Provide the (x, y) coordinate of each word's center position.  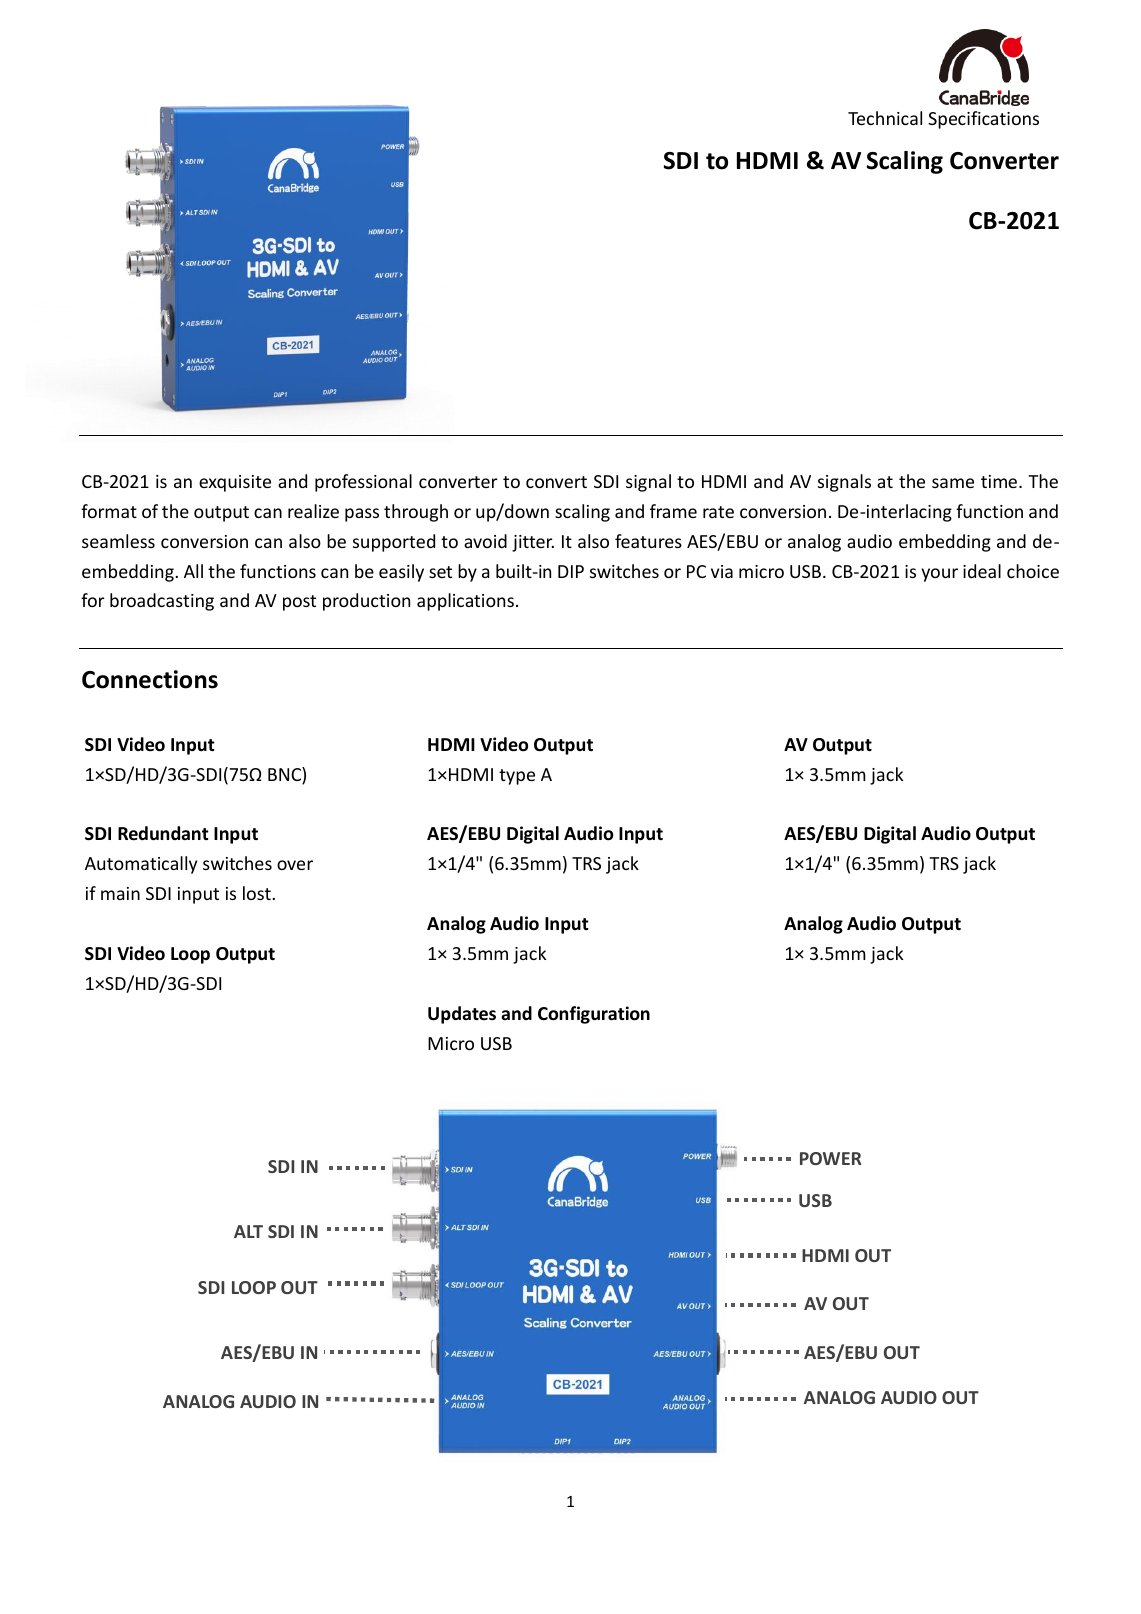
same (953, 483)
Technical (885, 118)
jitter (533, 543)
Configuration (594, 1015)
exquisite (235, 483)
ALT (248, 1231)
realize (313, 511)
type (517, 777)
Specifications (983, 120)
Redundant (163, 833)
